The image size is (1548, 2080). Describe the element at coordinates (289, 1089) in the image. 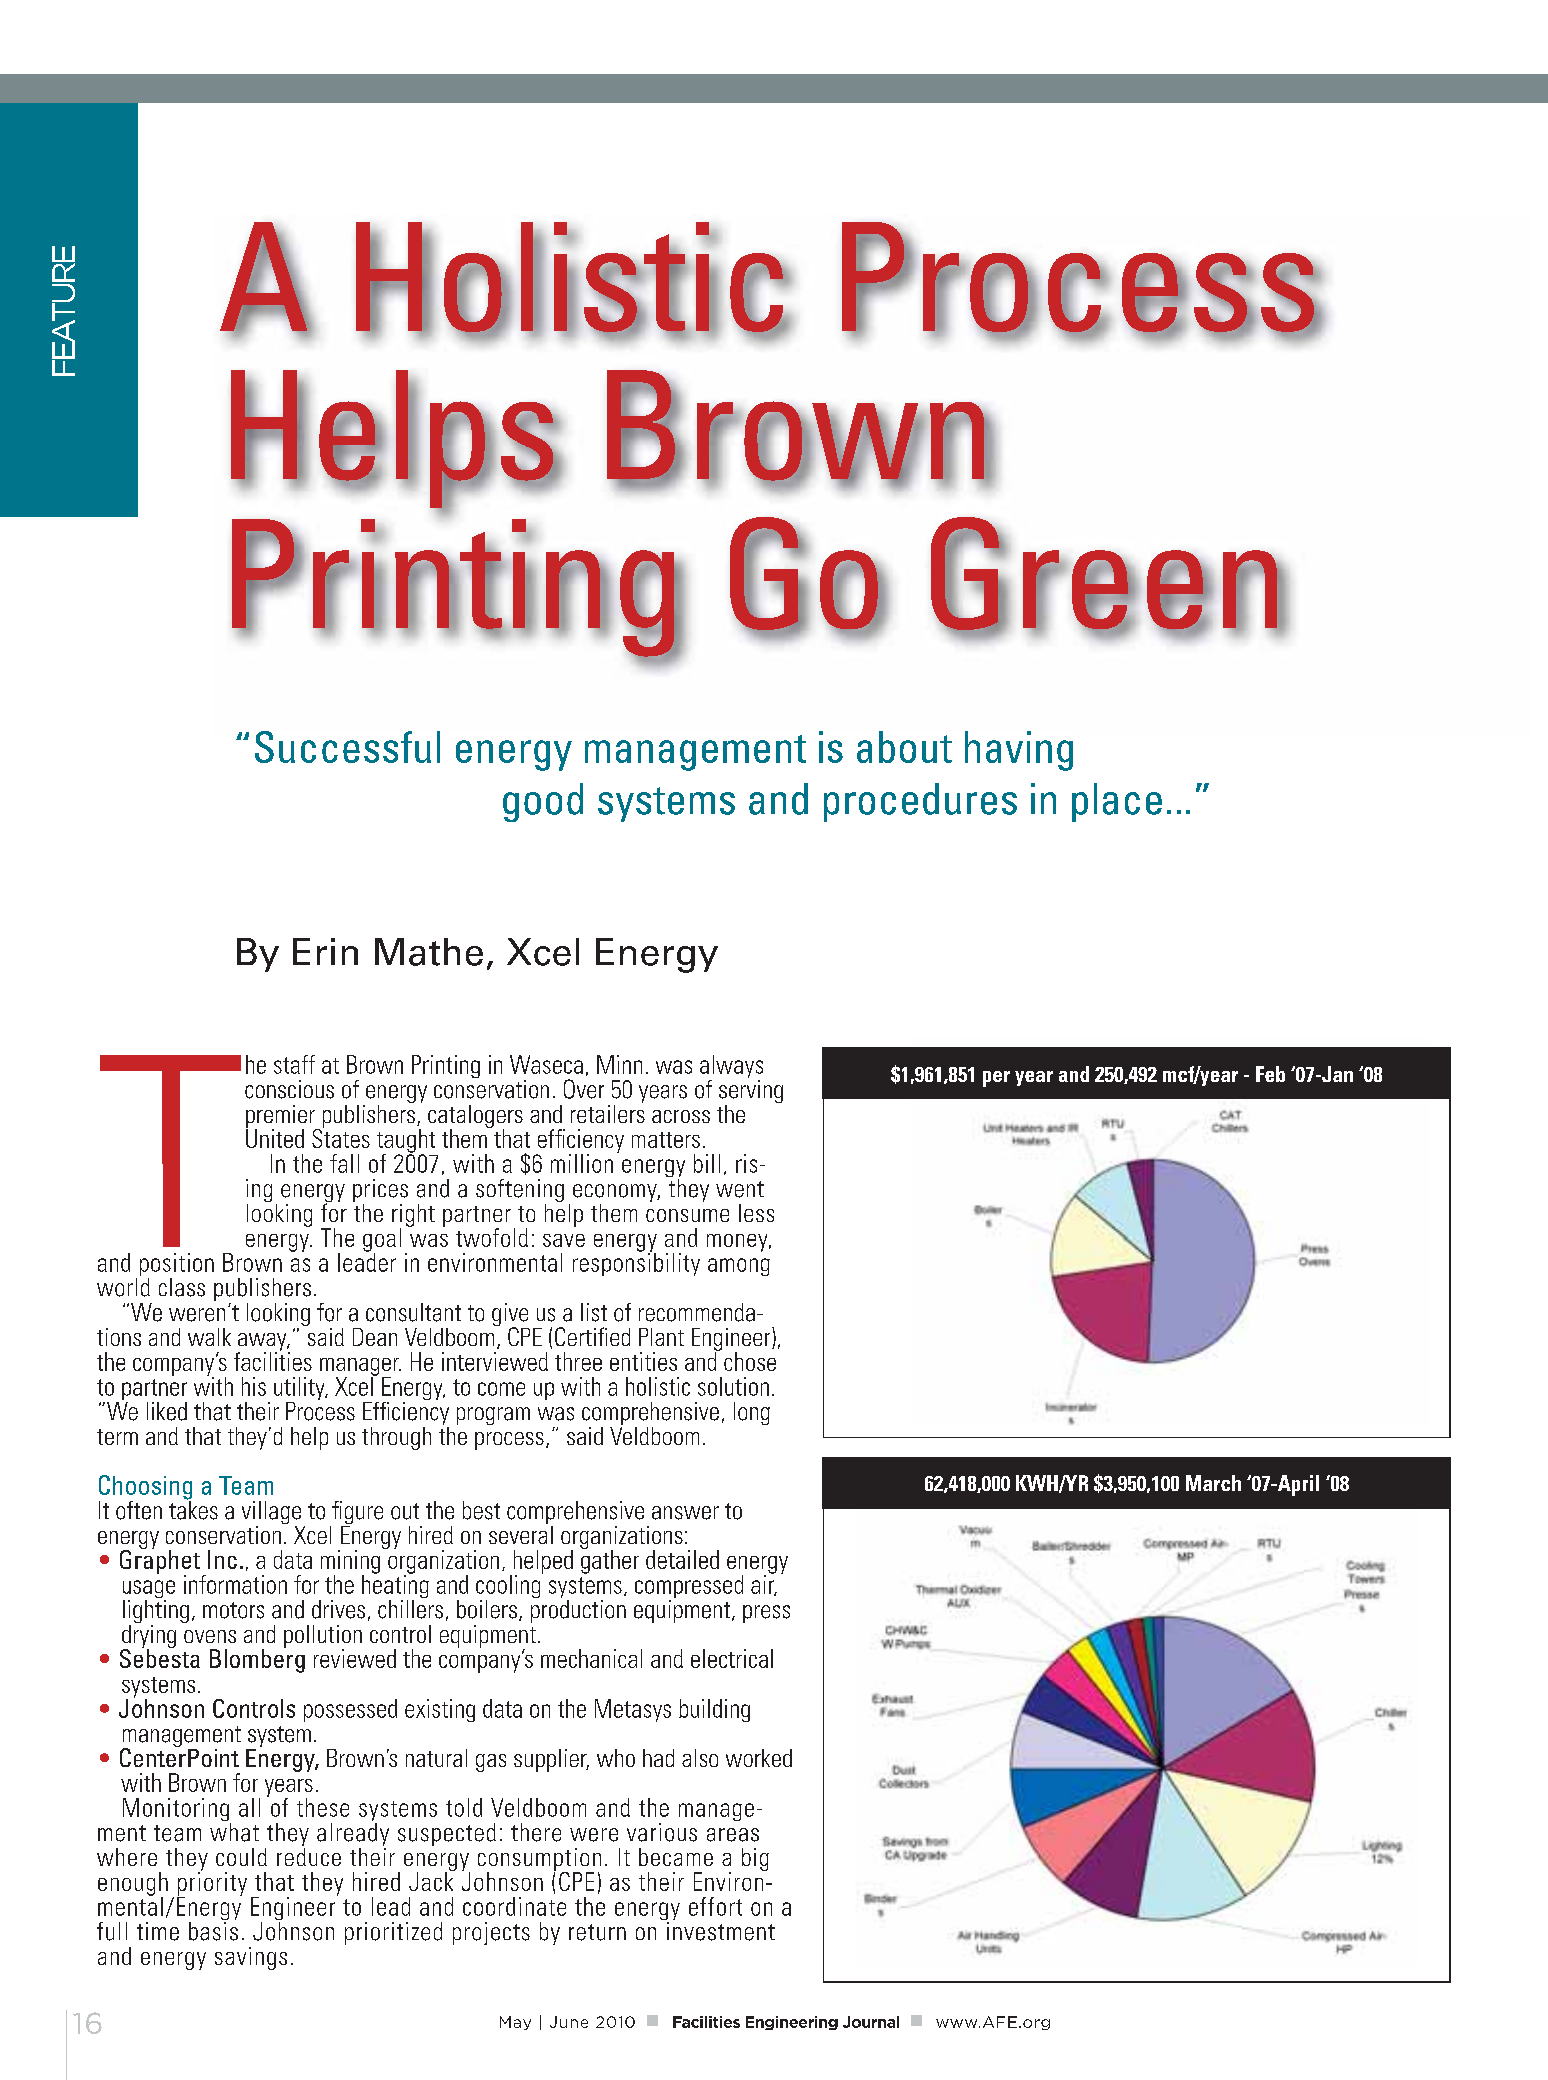

I see `conscious` at that location.
